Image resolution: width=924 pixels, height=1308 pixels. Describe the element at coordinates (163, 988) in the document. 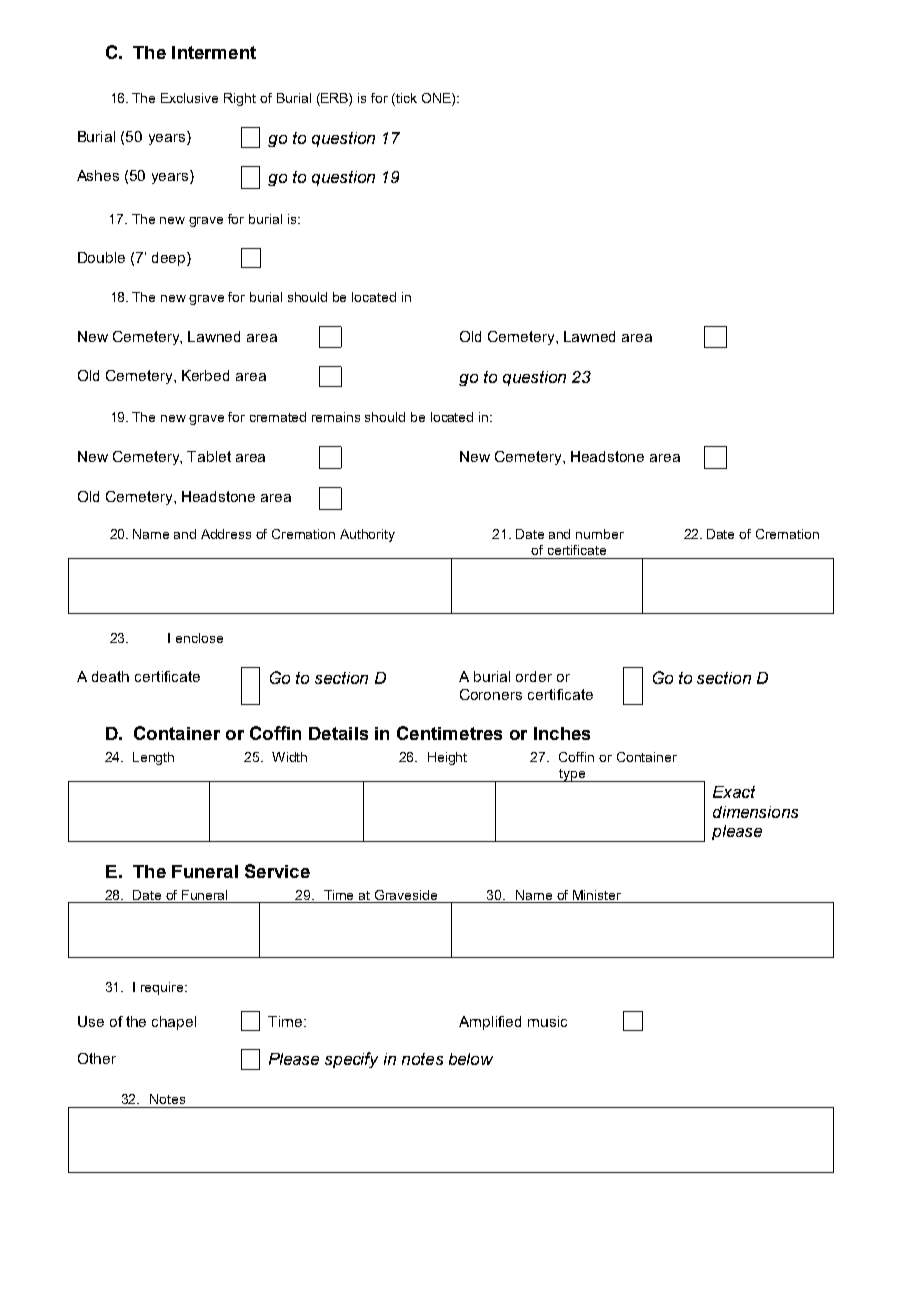

I see `require` at that location.
